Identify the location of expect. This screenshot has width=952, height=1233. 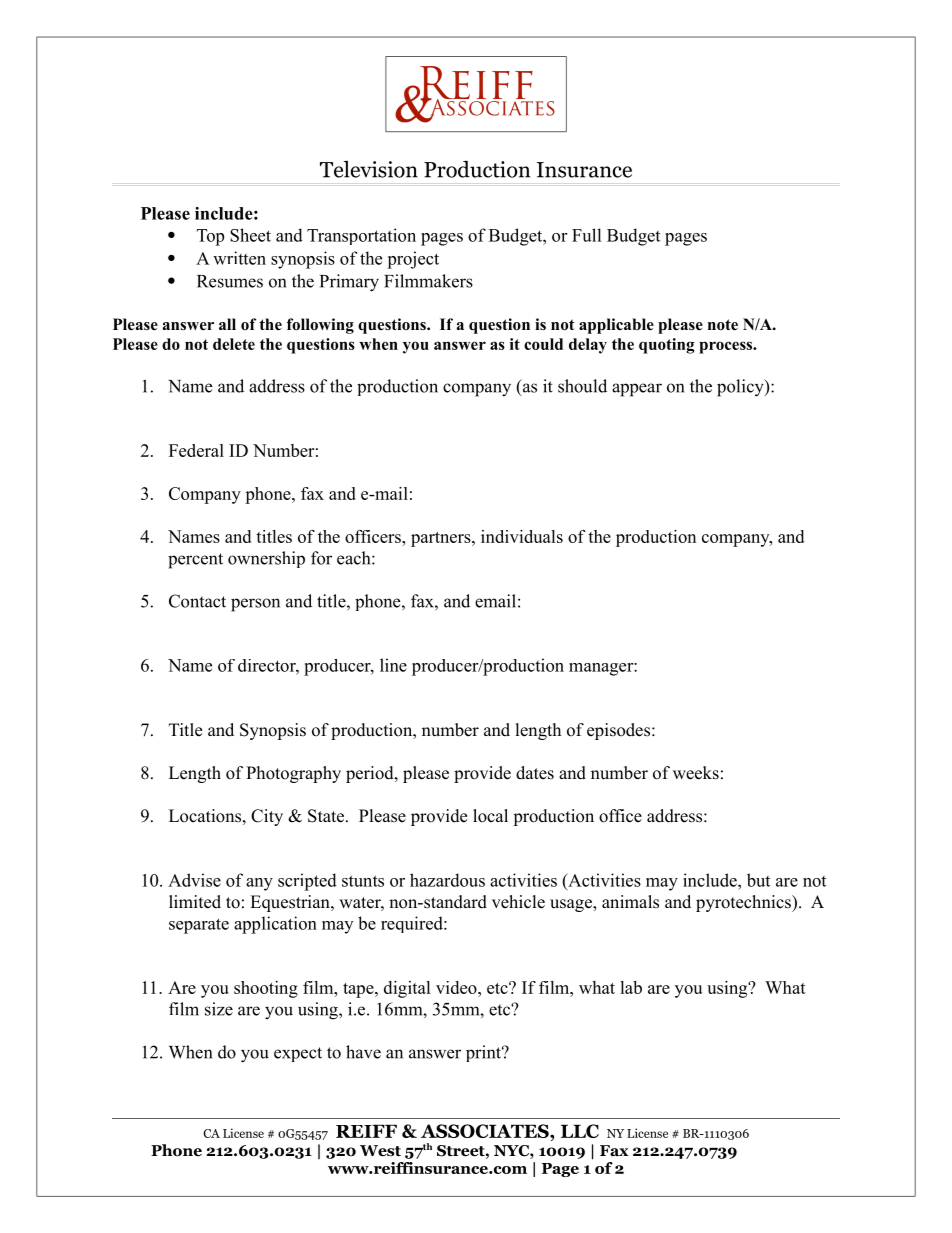
(298, 1054).
